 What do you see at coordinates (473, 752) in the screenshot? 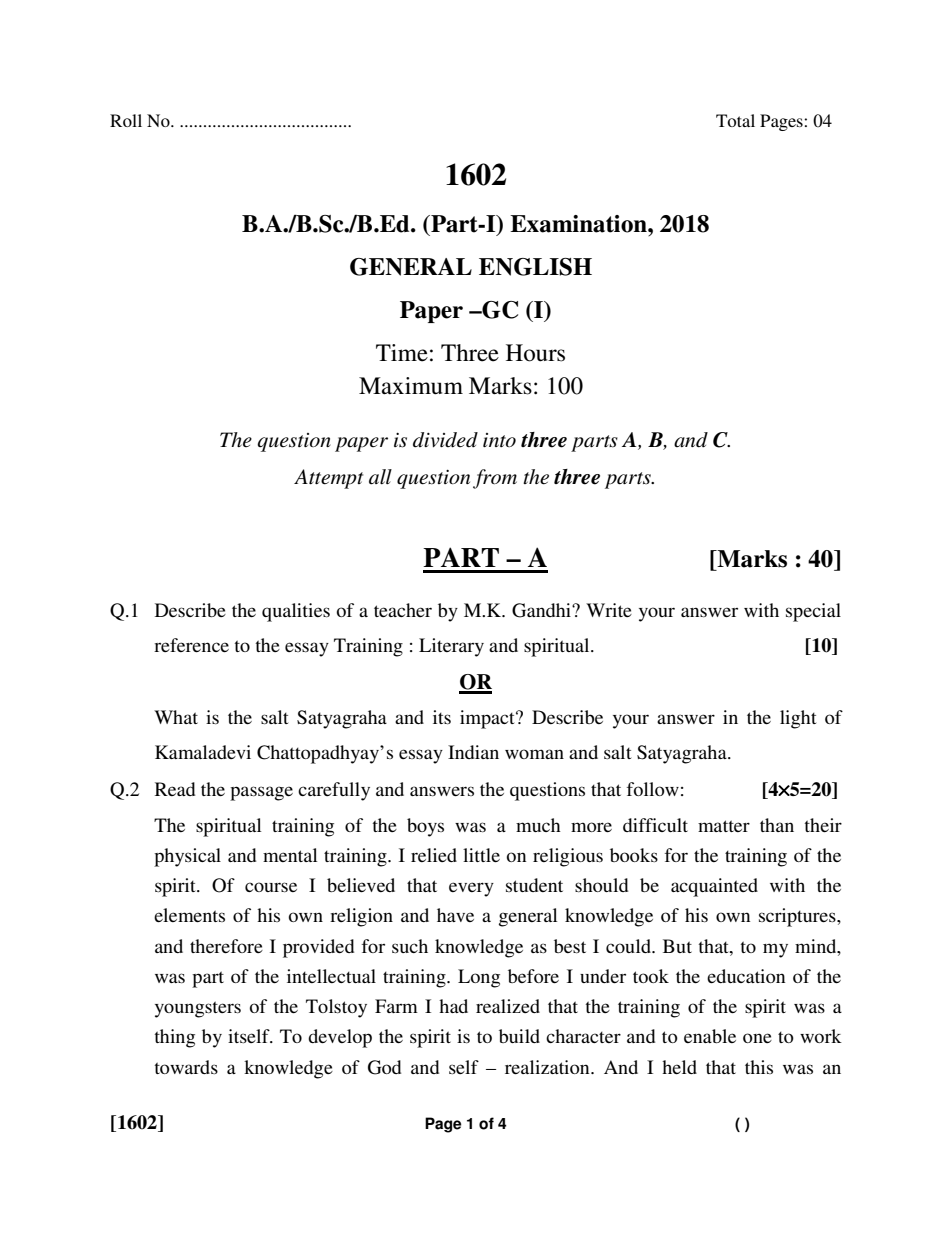
I see `Indian` at bounding box center [473, 752].
